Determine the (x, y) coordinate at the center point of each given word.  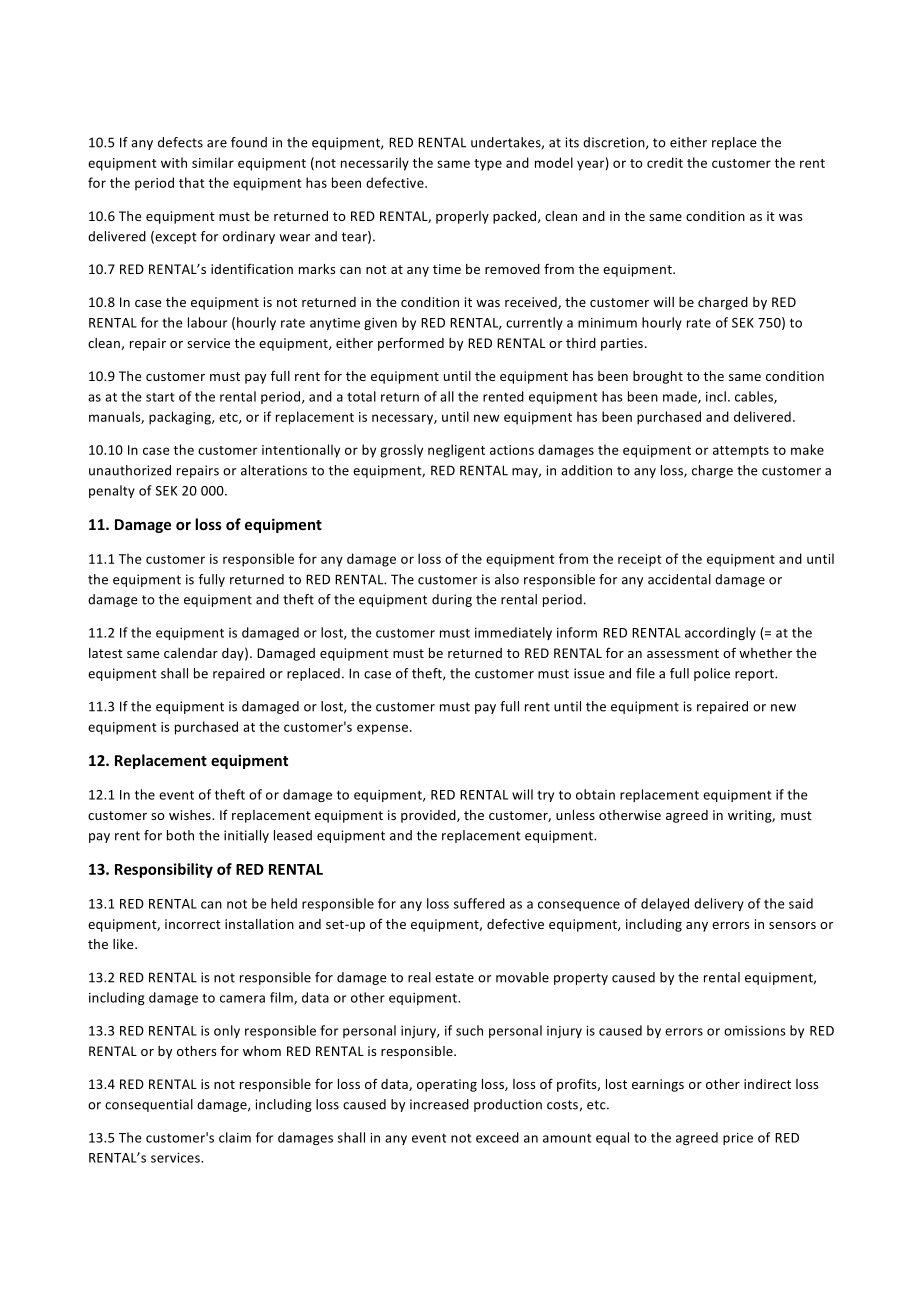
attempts (741, 452)
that (192, 182)
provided (429, 816)
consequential (149, 1105)
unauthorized (130, 470)
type (488, 165)
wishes (191, 815)
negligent (456, 451)
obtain (595, 794)
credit (665, 162)
